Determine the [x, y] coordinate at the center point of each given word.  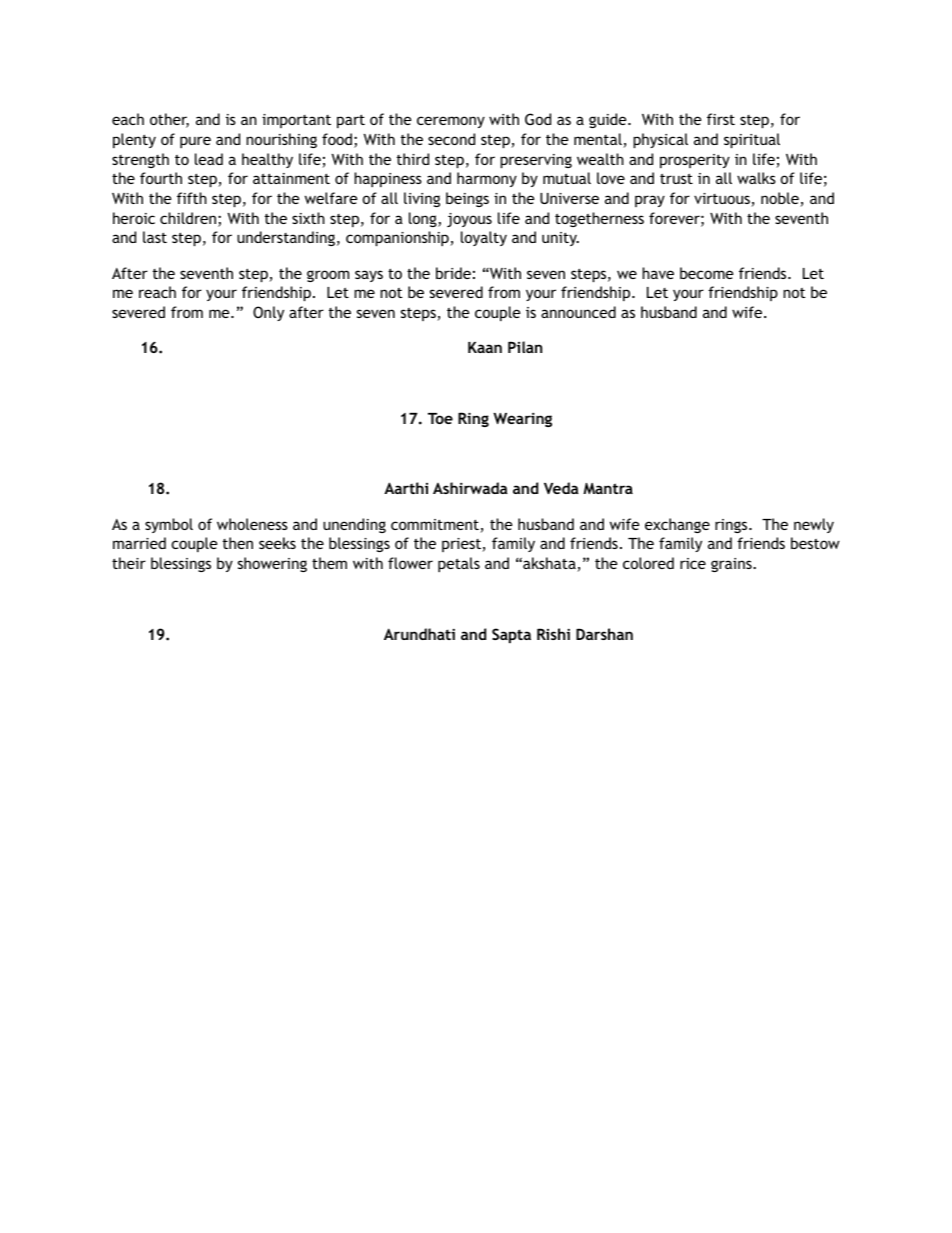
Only [268, 313]
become [707, 273]
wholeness [252, 524]
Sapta [511, 635]
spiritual [752, 140]
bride [453, 273]
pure [195, 142]
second [451, 139]
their [129, 563]
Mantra [608, 488]
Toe [440, 418]
